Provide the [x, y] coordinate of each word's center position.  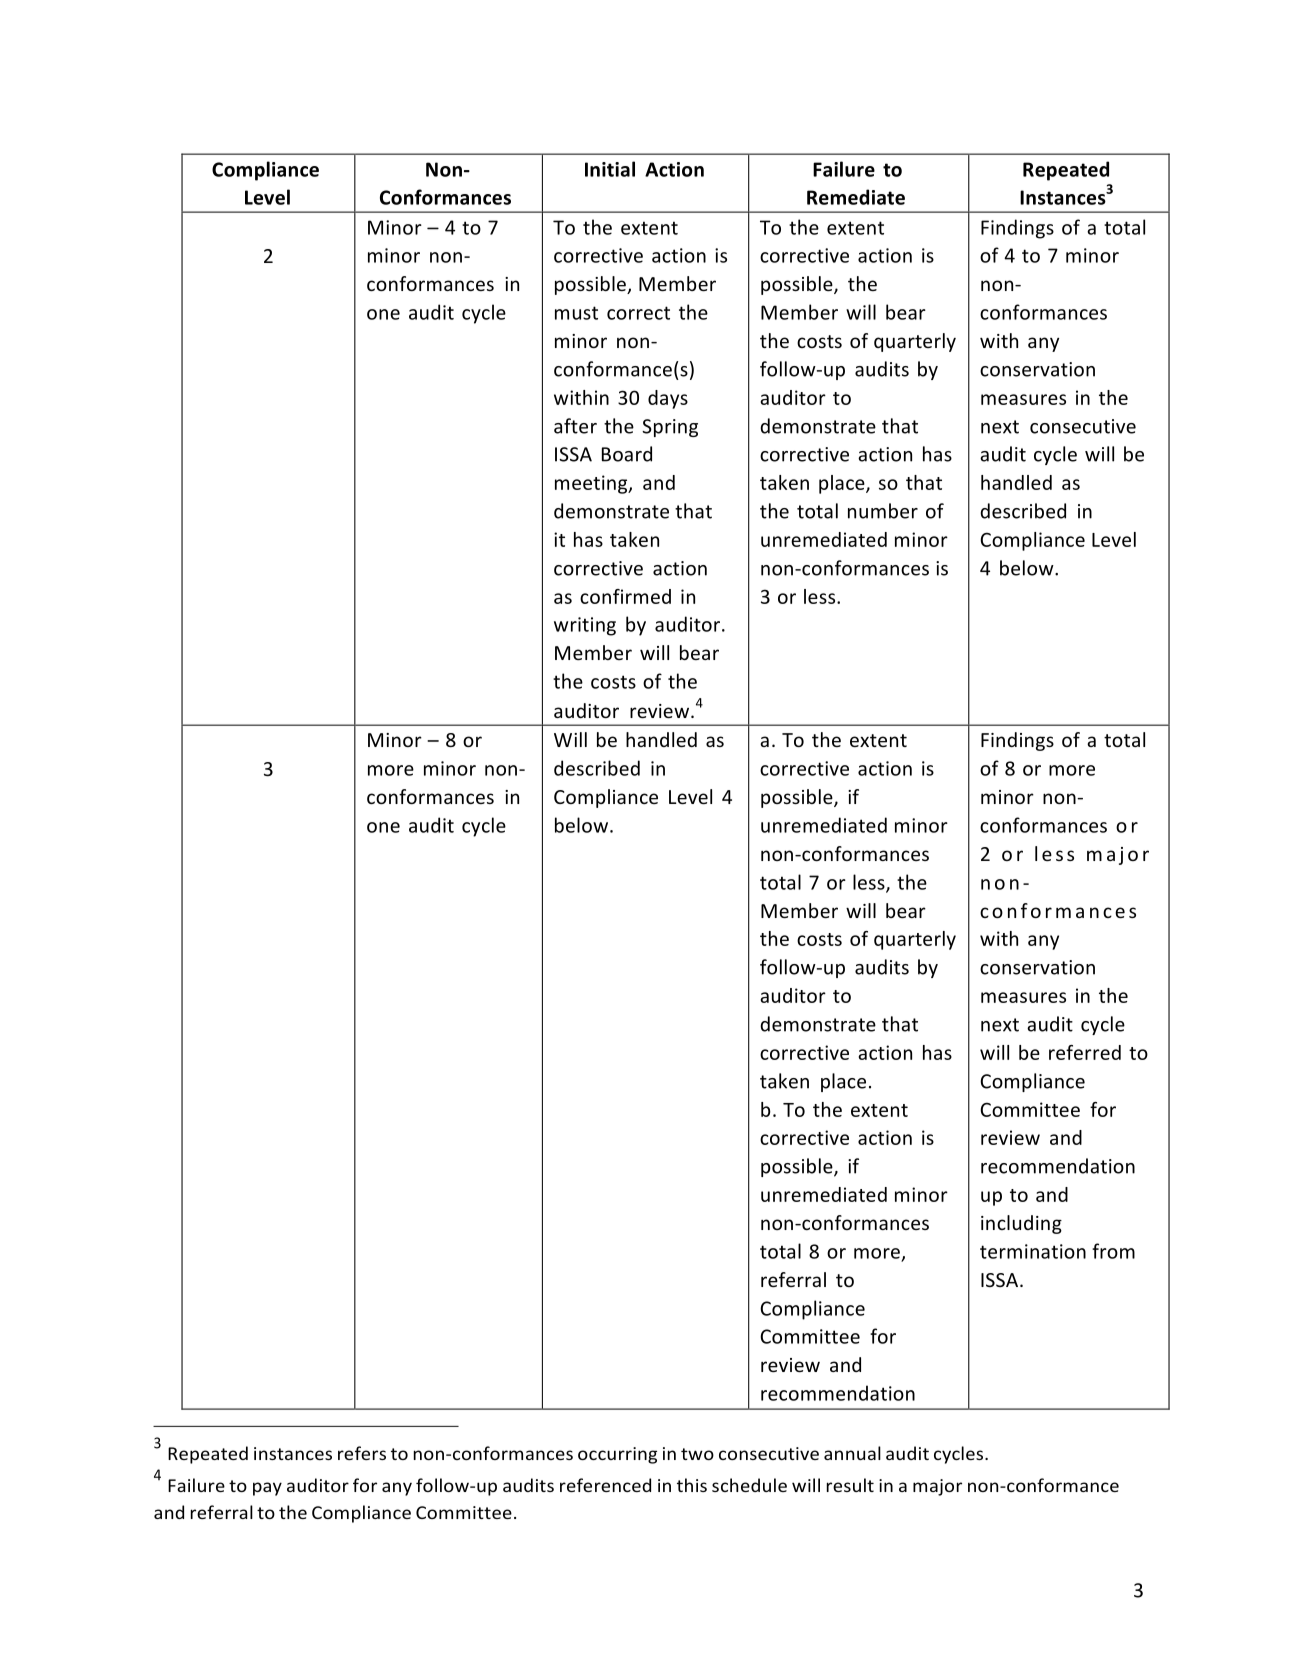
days [668, 399]
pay [267, 1489]
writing [585, 626]
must [576, 313]
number [883, 511]
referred [1085, 1052]
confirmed [625, 596]
